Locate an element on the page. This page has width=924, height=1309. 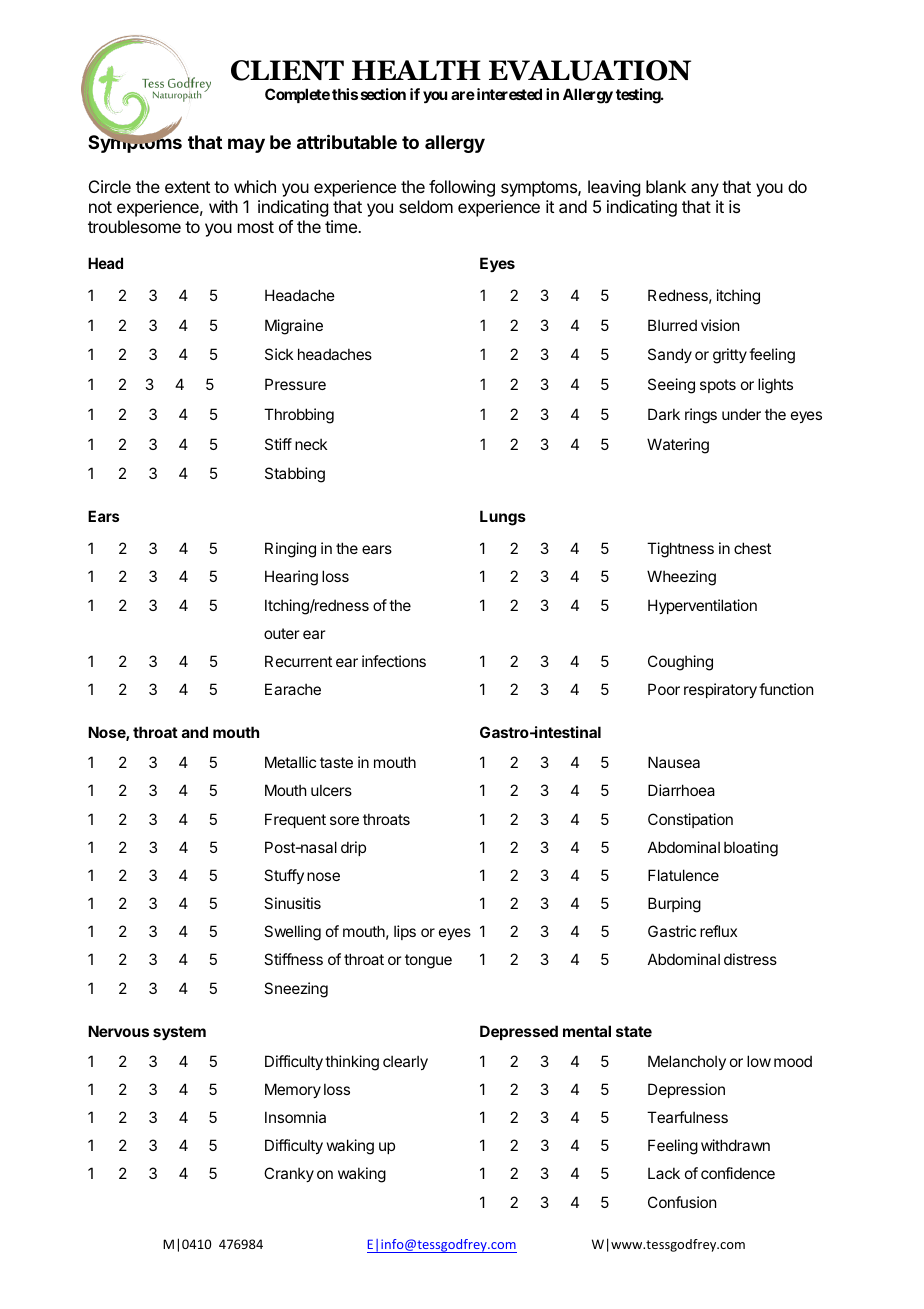
Lungs is located at coordinates (503, 518).
